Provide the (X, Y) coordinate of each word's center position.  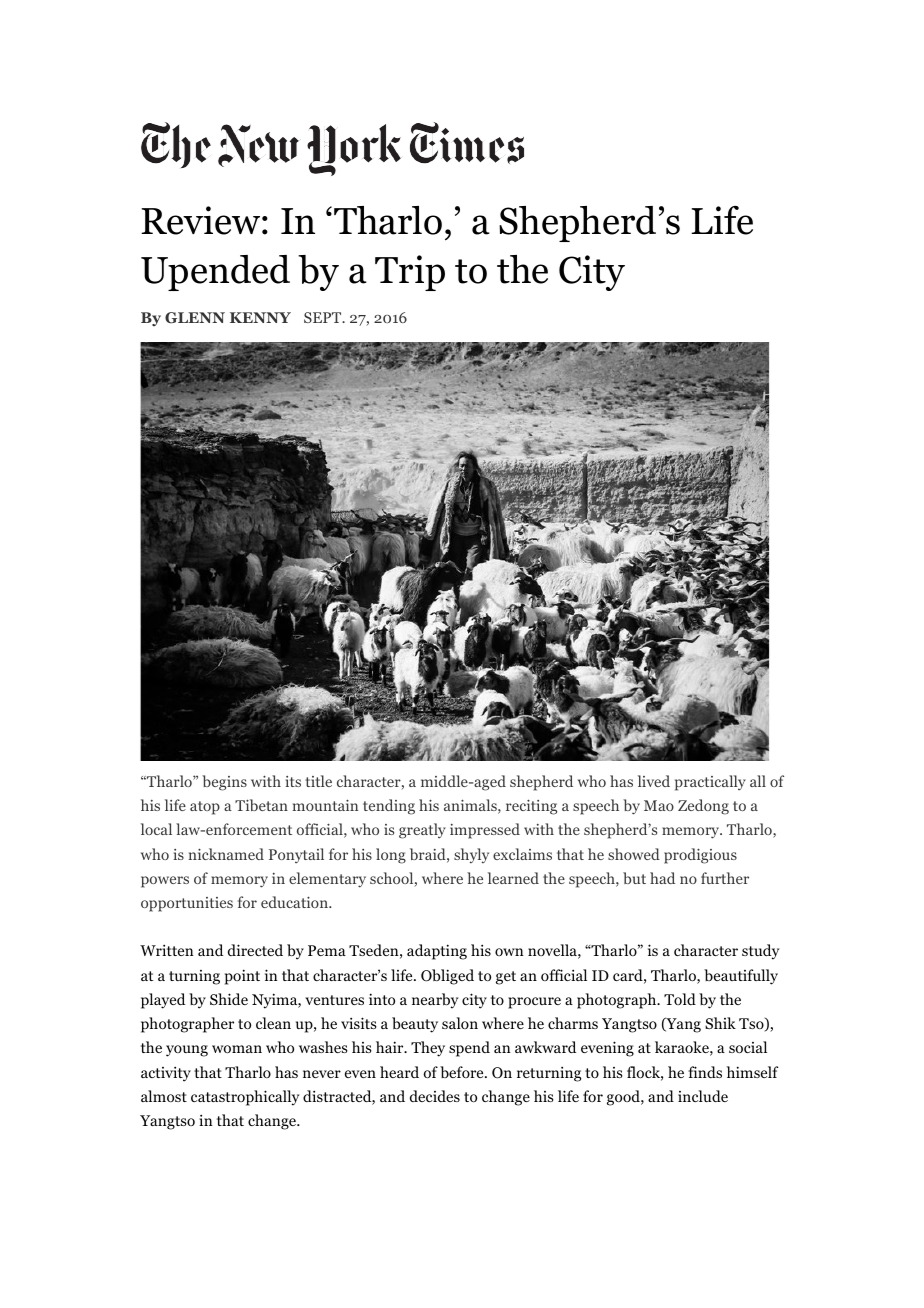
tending (389, 807)
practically (710, 783)
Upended (215, 273)
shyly (471, 855)
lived (654, 781)
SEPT (324, 317)
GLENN (195, 318)
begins (224, 783)
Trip (410, 273)
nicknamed (226, 854)
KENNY (260, 317)
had (662, 878)
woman (237, 1049)
